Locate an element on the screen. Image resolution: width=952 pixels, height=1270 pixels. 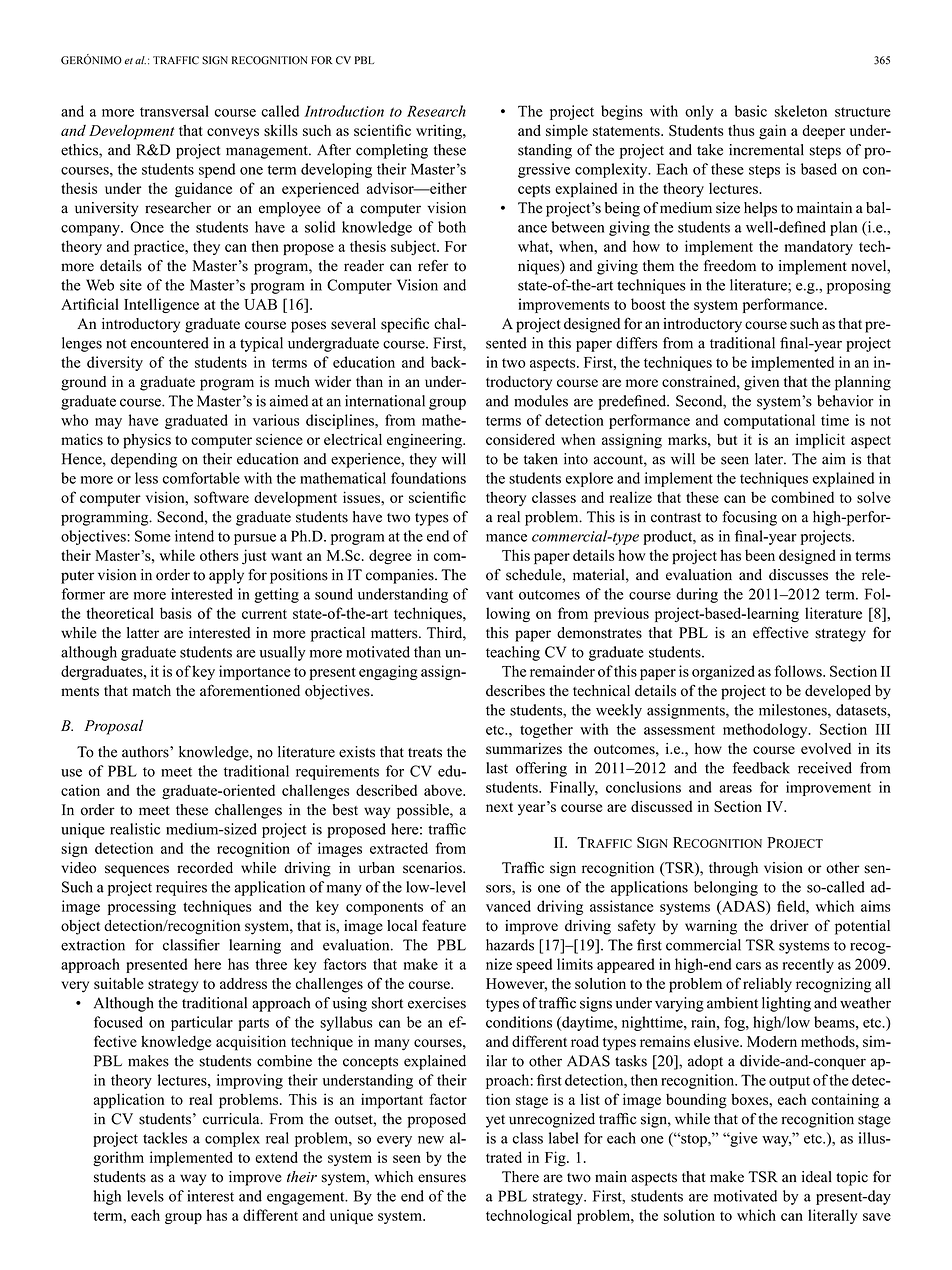
recorded is located at coordinates (205, 868).
